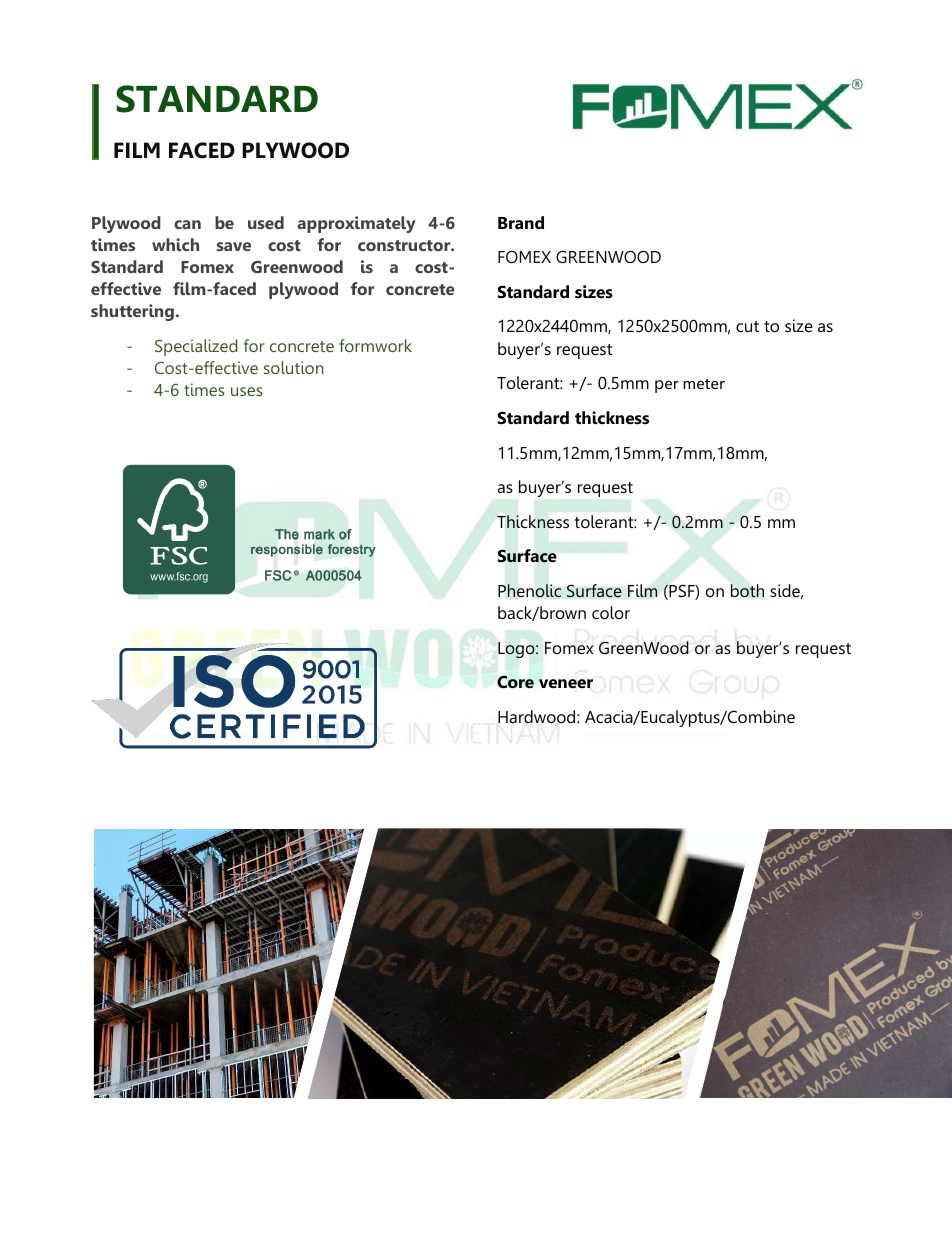 Image resolution: width=952 pixels, height=1233 pixels. I want to click on meter, so click(704, 384).
